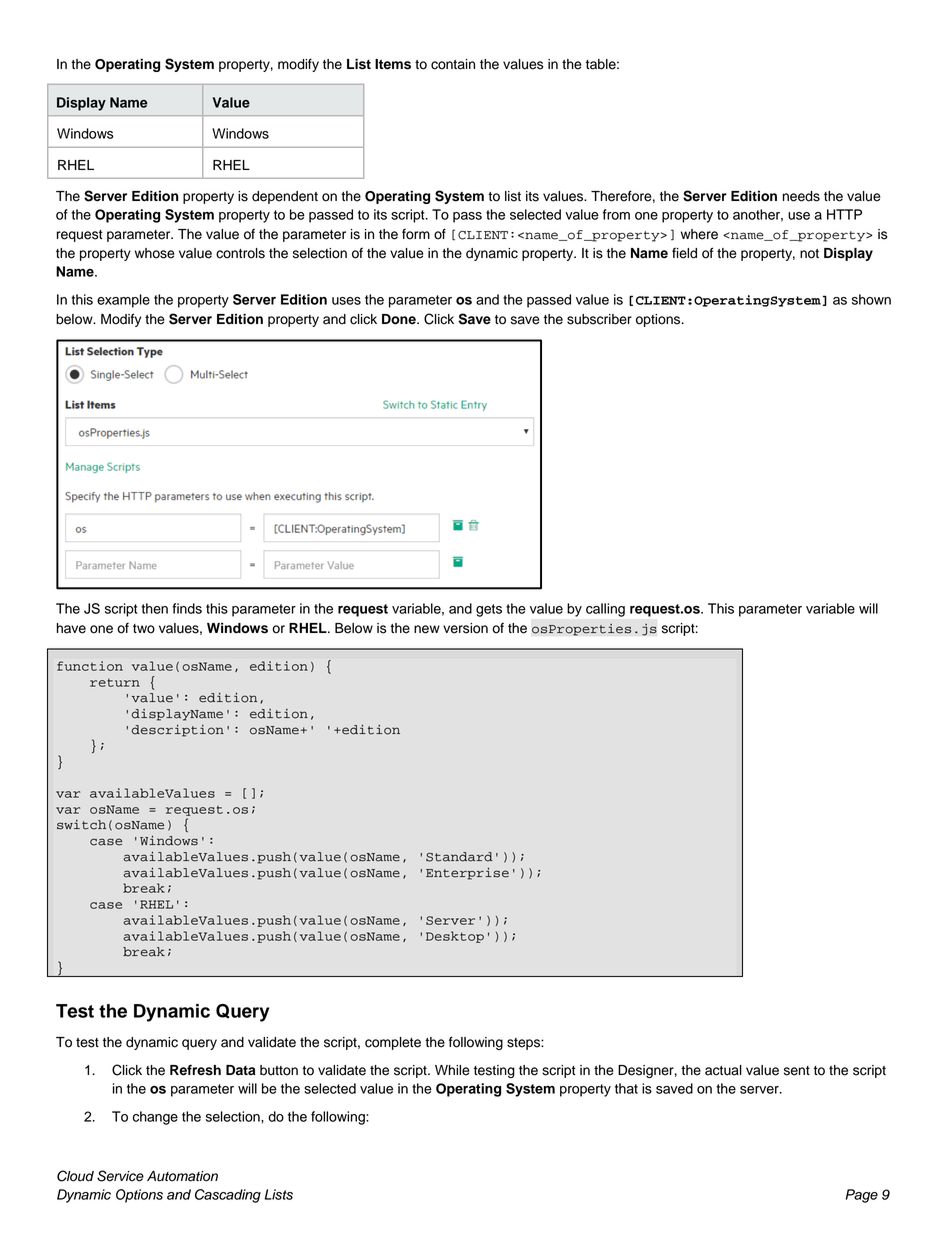 The width and height of the image is (952, 1233). I want to click on calling, so click(605, 610).
